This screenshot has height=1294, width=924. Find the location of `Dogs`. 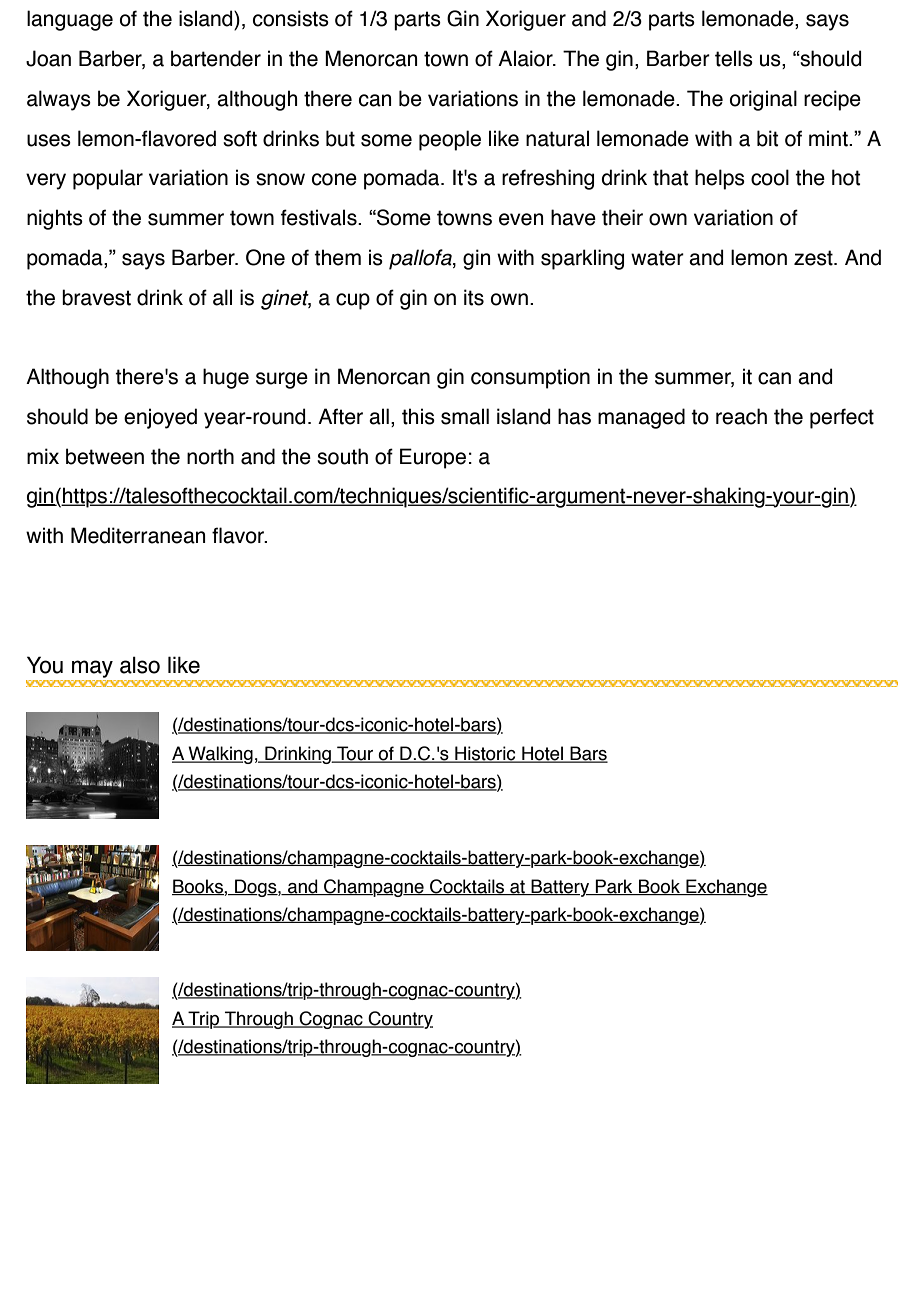

Dogs is located at coordinates (256, 888).
